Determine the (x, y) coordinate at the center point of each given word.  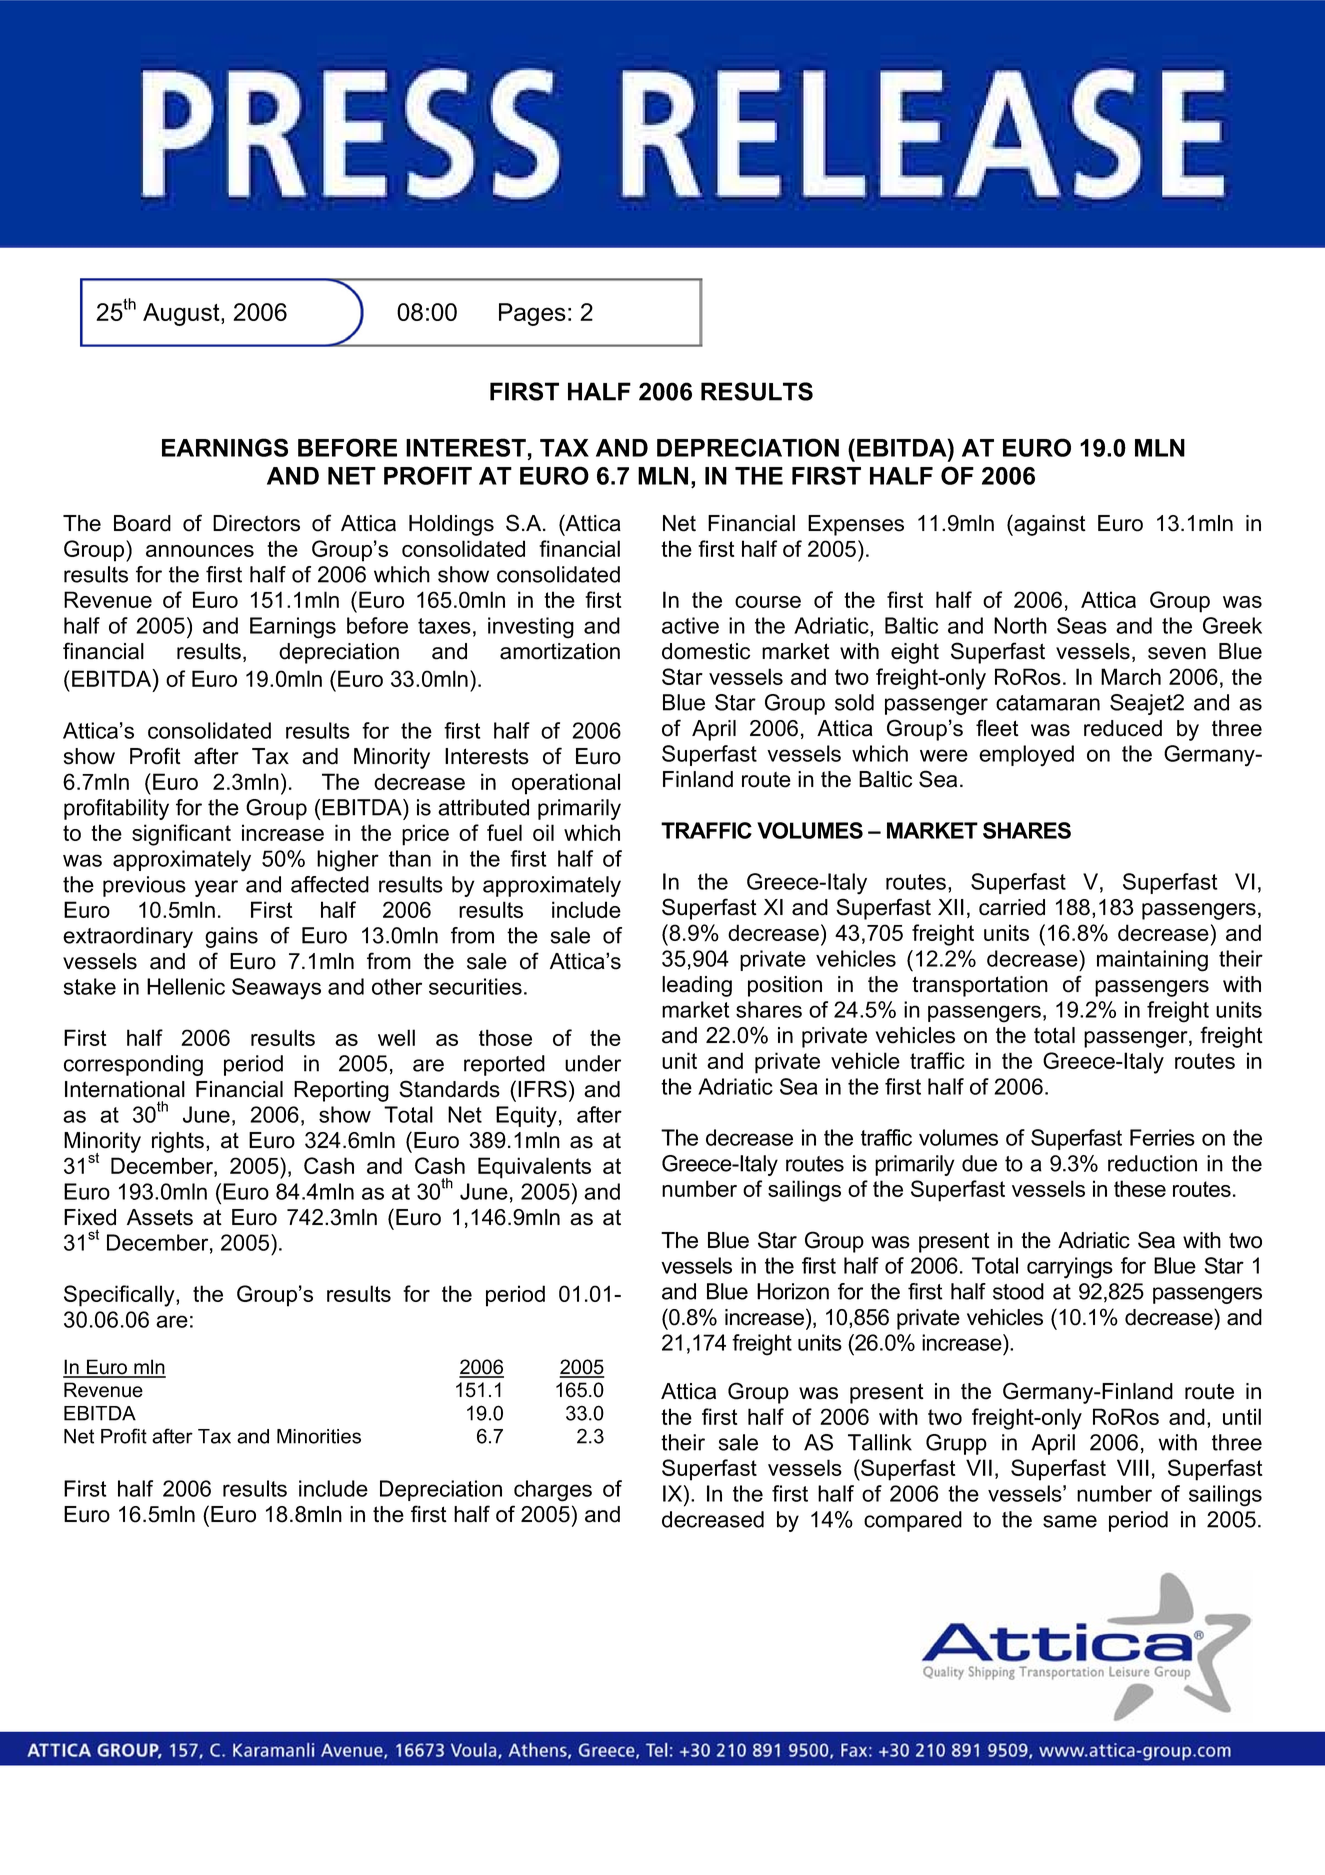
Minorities (319, 1436)
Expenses (856, 525)
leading (697, 986)
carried (1012, 907)
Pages (532, 314)
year (216, 888)
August (182, 314)
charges (553, 1491)
